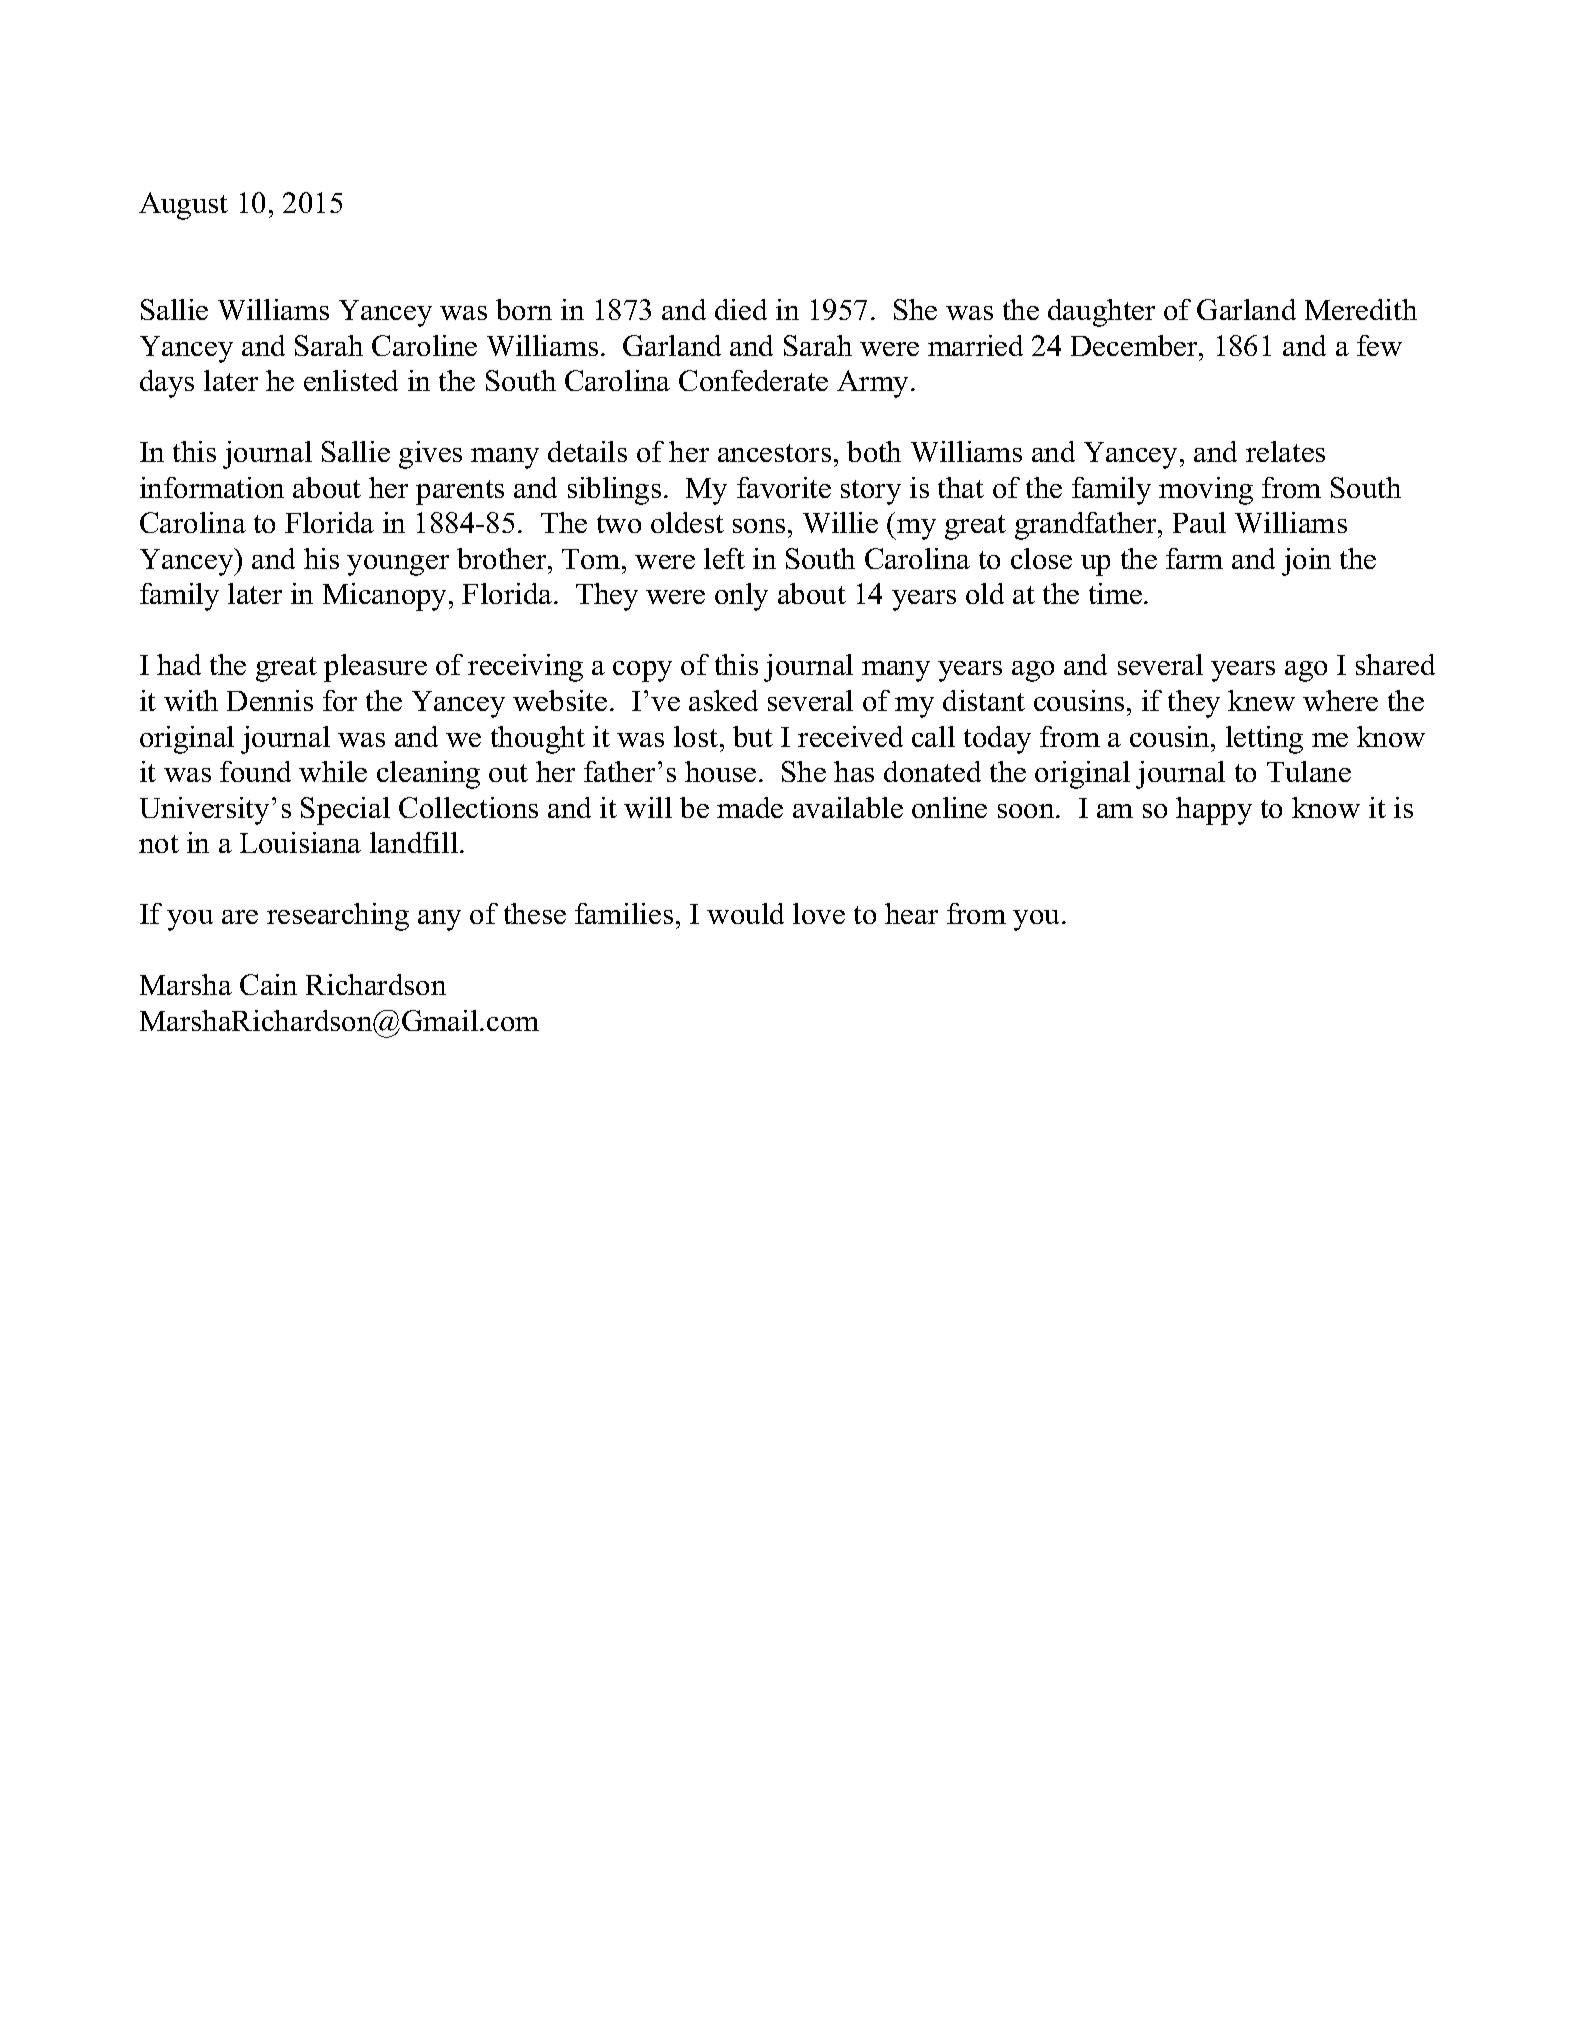 The height and width of the screenshot is (2040, 1577). Describe the element at coordinates (183, 206) in the screenshot. I see `August` at that location.
